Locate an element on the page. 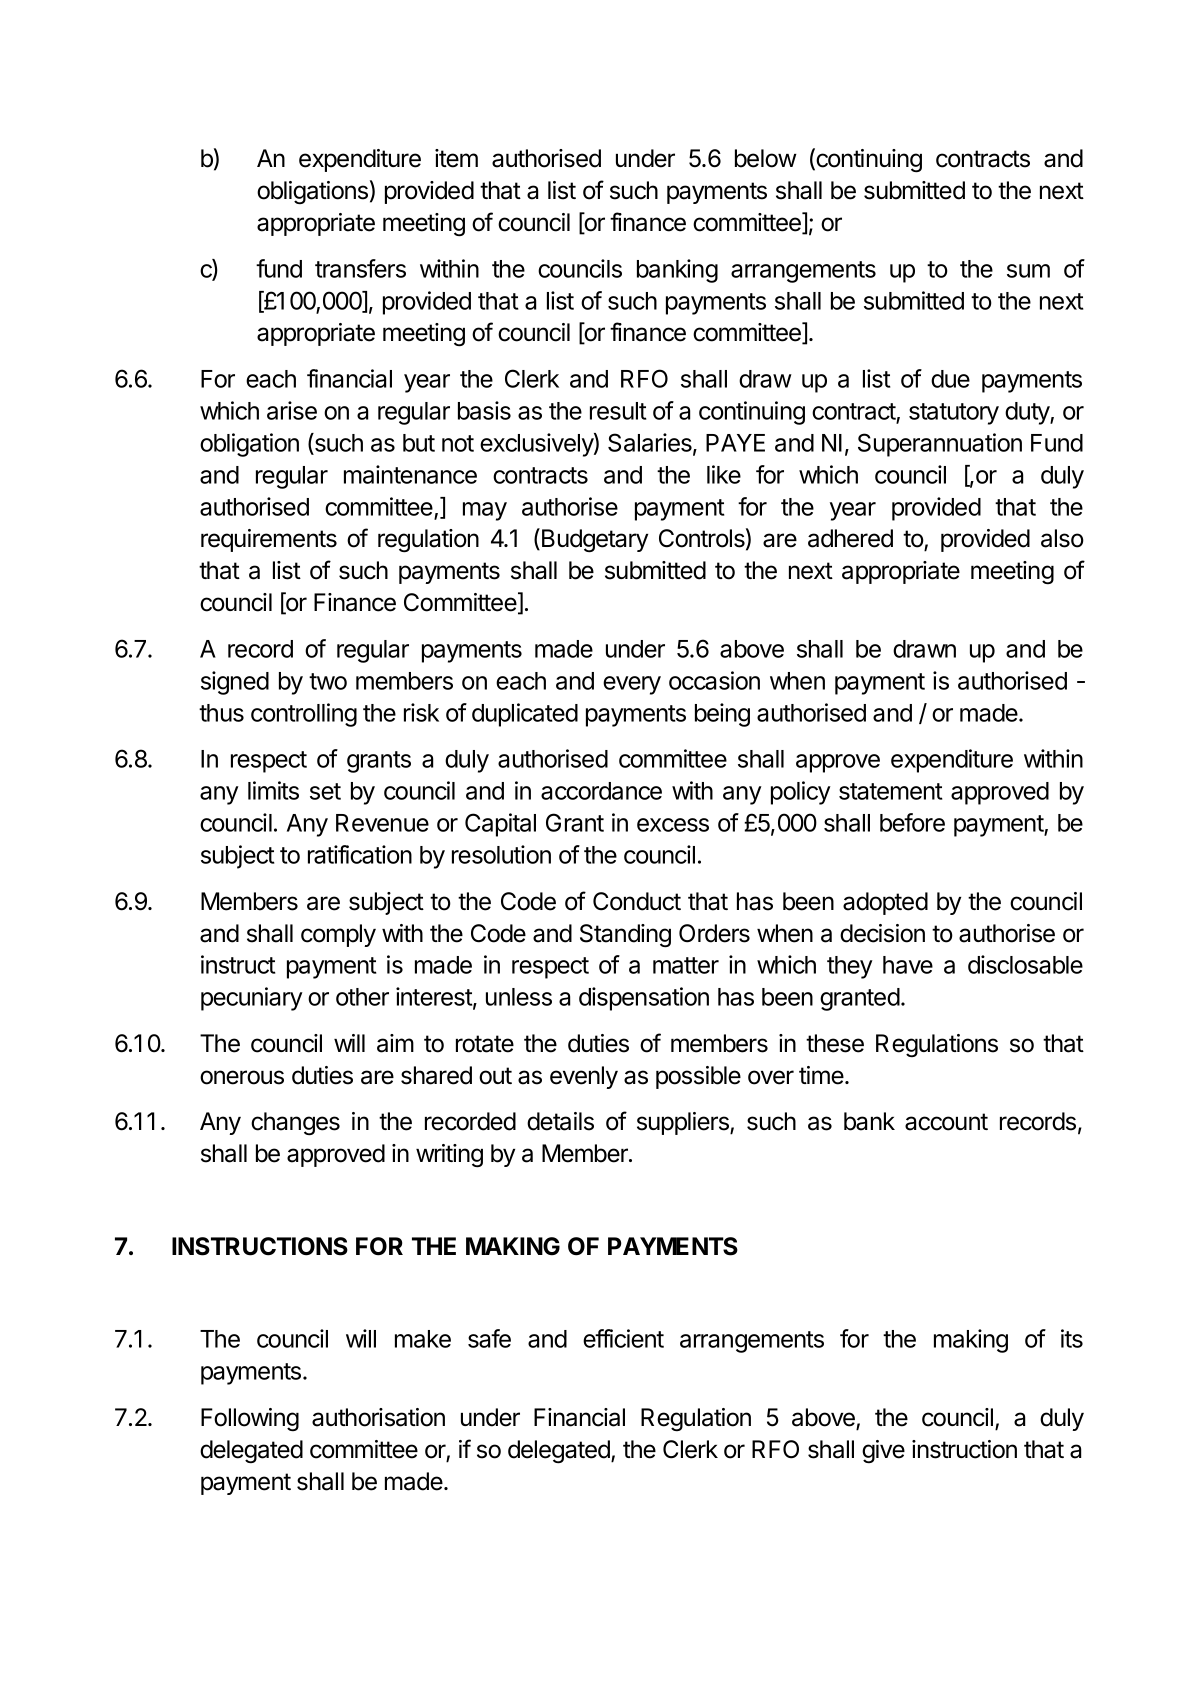 This page has height=1693, width=1197. below is located at coordinates (766, 158).
